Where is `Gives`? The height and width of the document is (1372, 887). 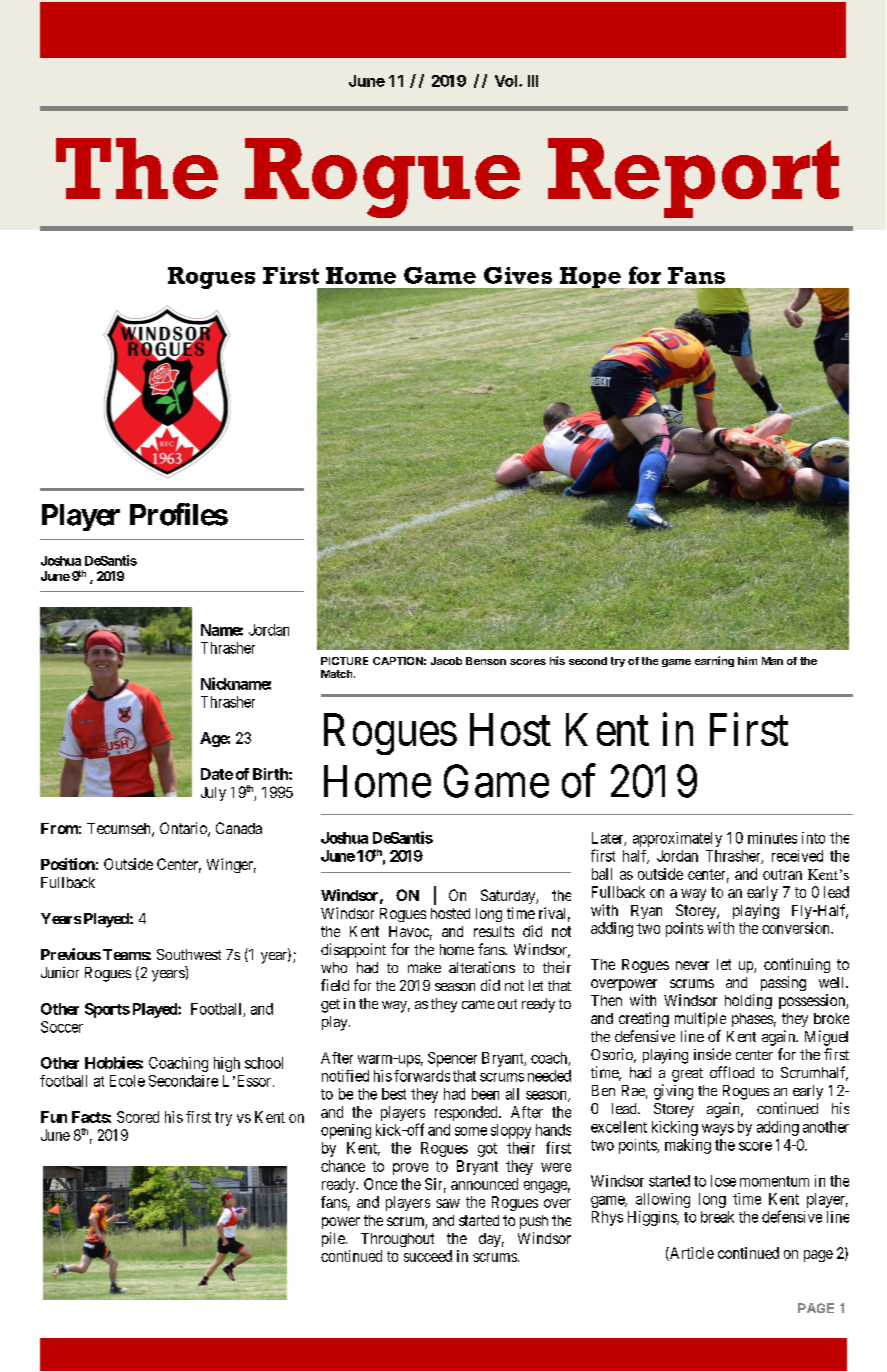
Gives is located at coordinates (518, 275).
